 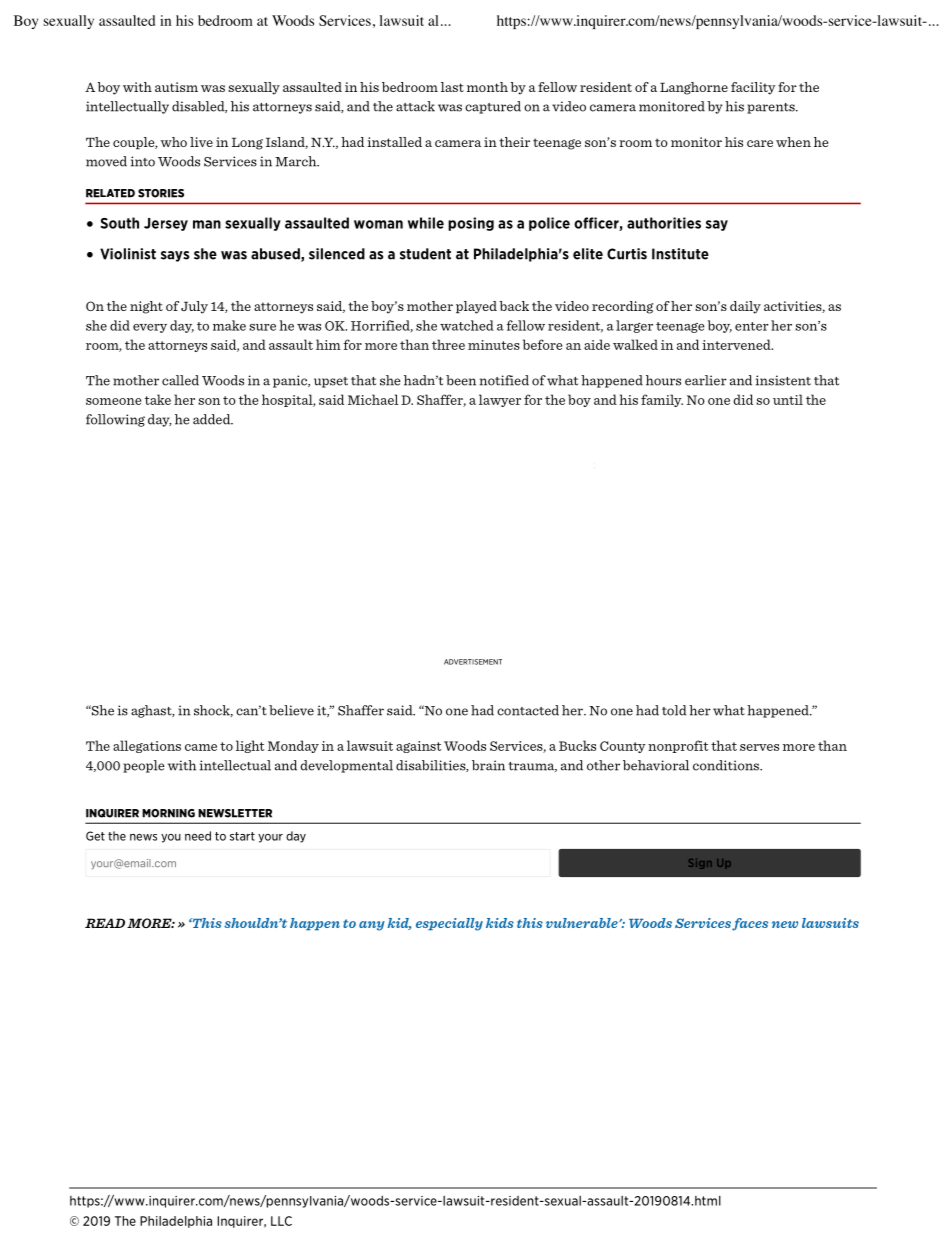 I want to click on told, so click(x=674, y=710).
